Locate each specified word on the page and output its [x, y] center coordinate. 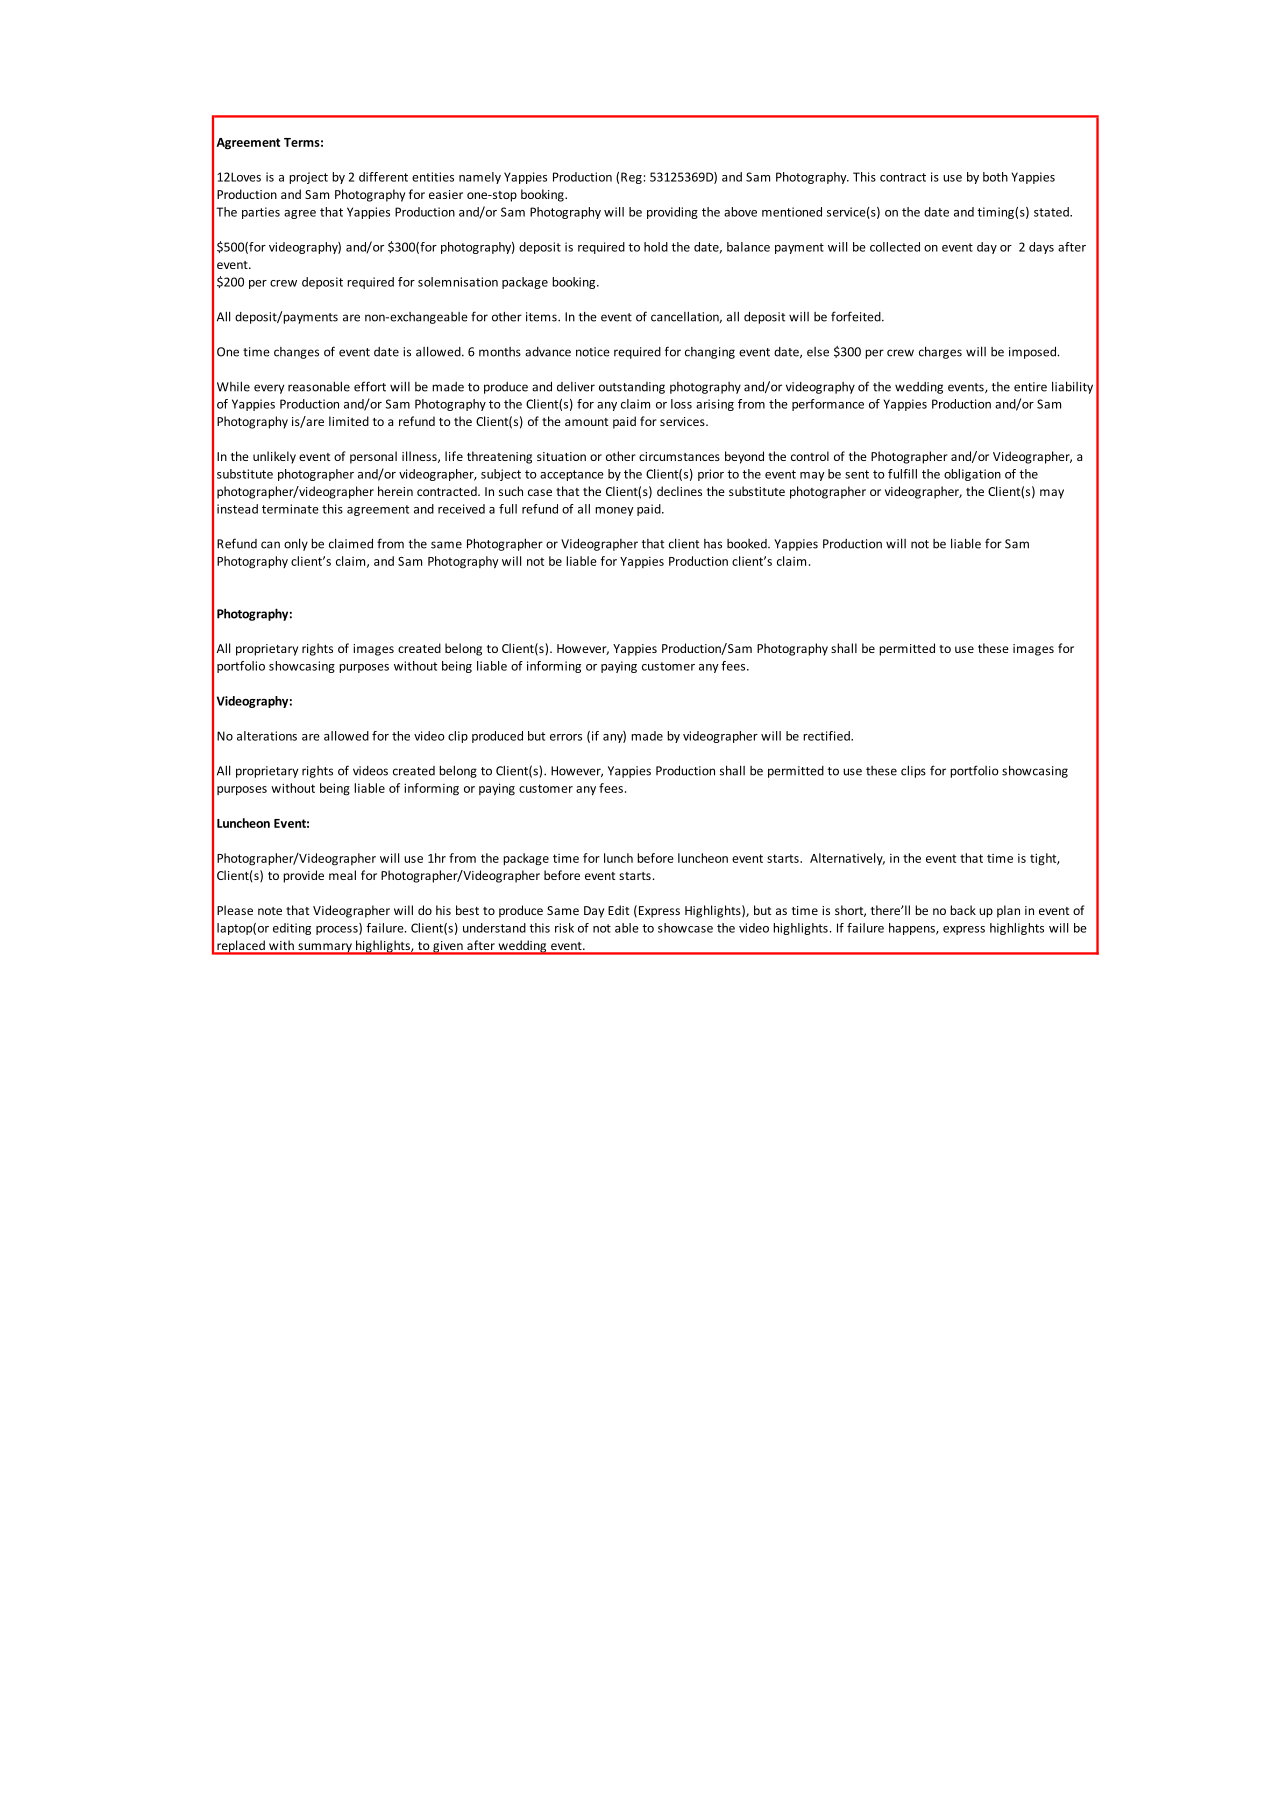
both [995, 177]
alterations [267, 736]
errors [566, 737]
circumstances [679, 456]
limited [349, 421]
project [308, 178]
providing [672, 213]
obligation [972, 475]
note [270, 911]
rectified [827, 736]
